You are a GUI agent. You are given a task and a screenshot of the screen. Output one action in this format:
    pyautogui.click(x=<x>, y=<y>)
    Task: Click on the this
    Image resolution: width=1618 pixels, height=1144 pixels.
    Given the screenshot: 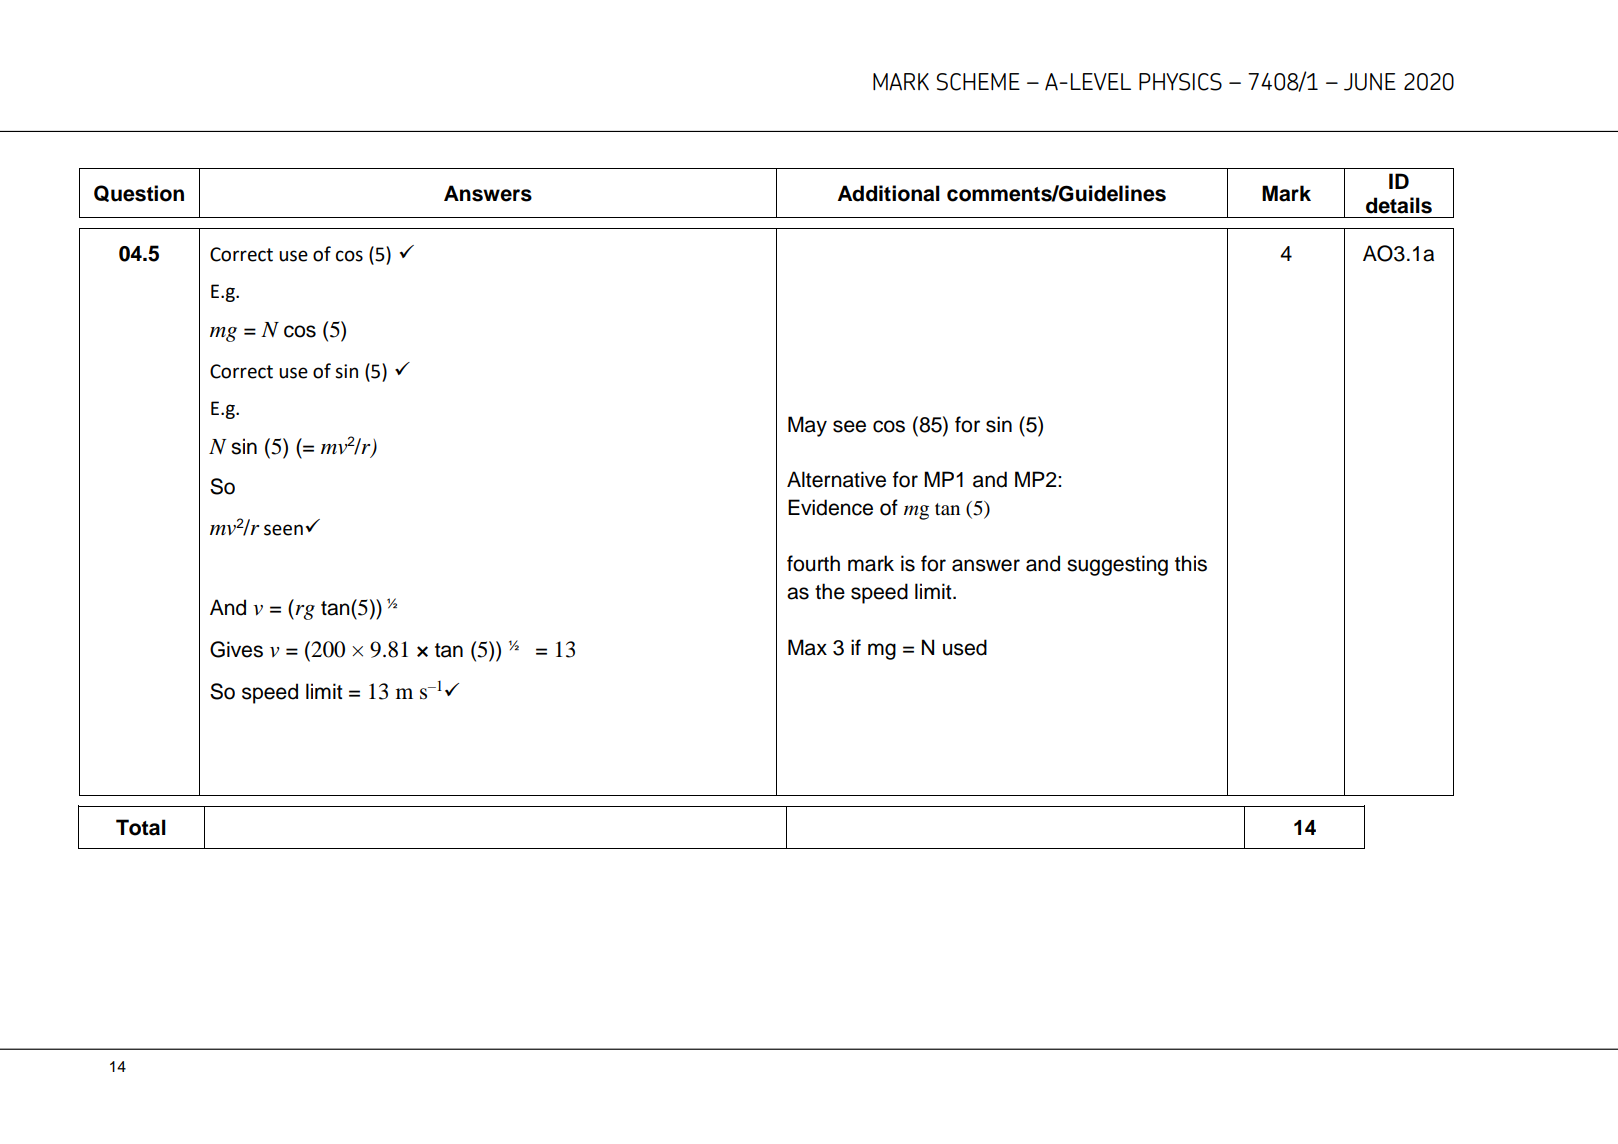 What is the action you would take?
    pyautogui.click(x=1191, y=563)
